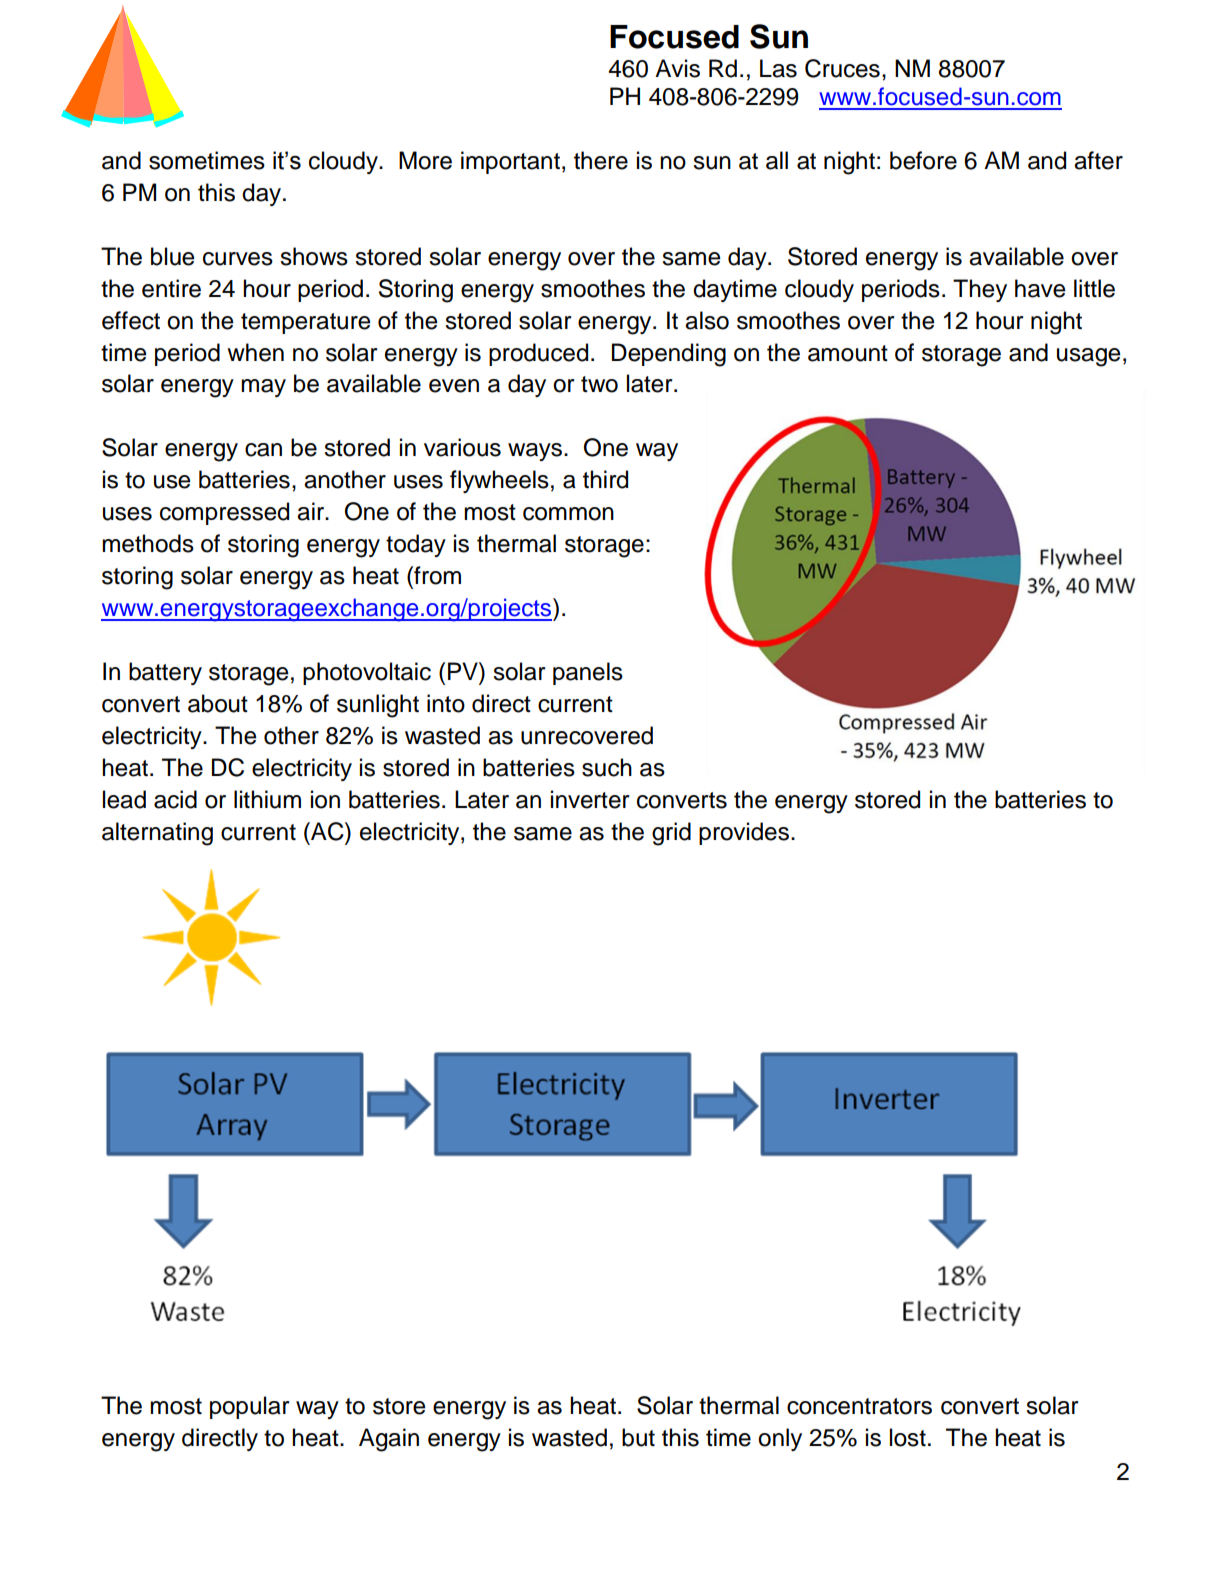  Describe the element at coordinates (605, 479) in the document. I see `third` at that location.
